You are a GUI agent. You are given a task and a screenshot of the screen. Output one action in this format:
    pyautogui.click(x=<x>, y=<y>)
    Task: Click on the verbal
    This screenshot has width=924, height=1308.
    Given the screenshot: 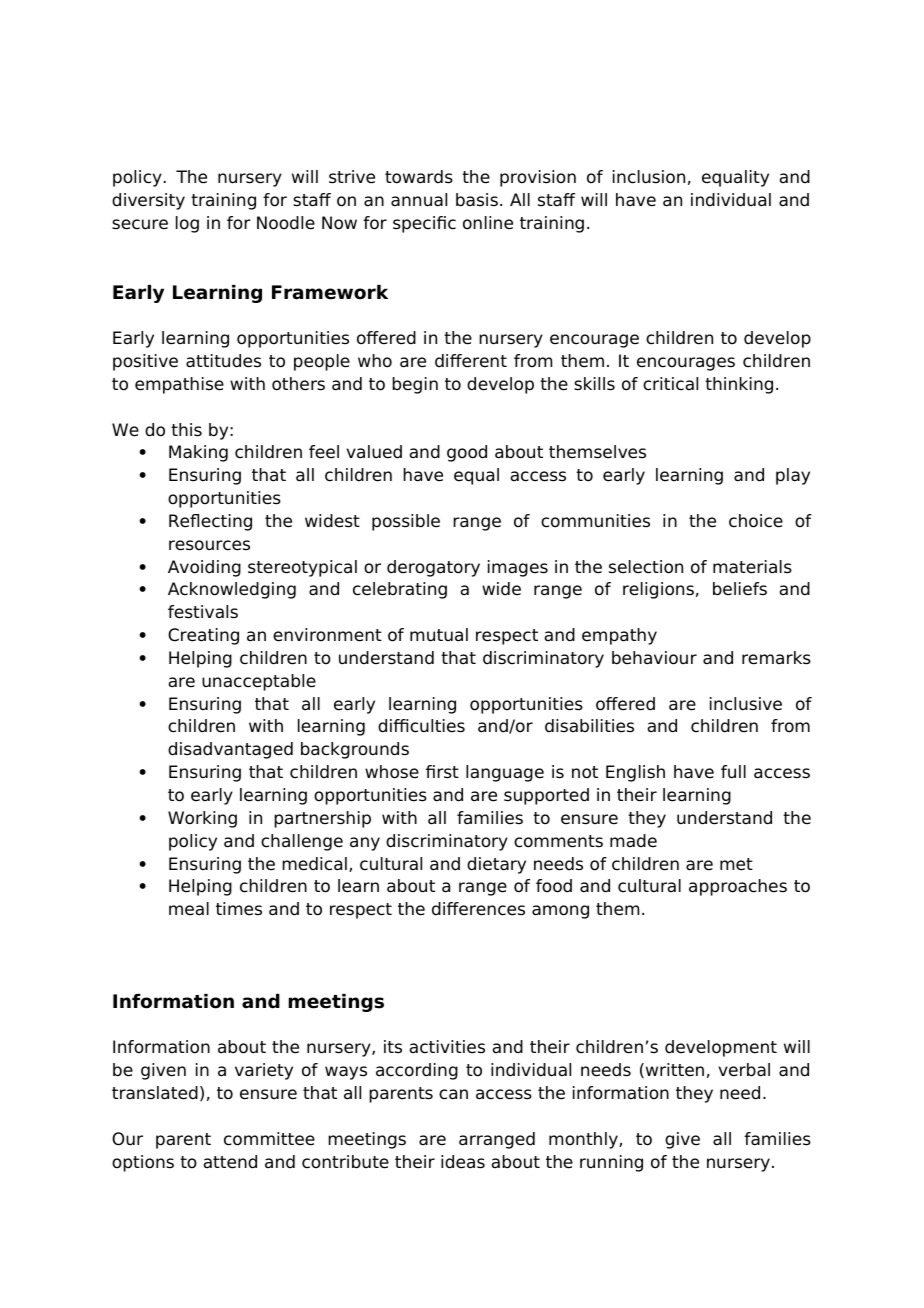 What is the action you would take?
    pyautogui.click(x=744, y=1070)
